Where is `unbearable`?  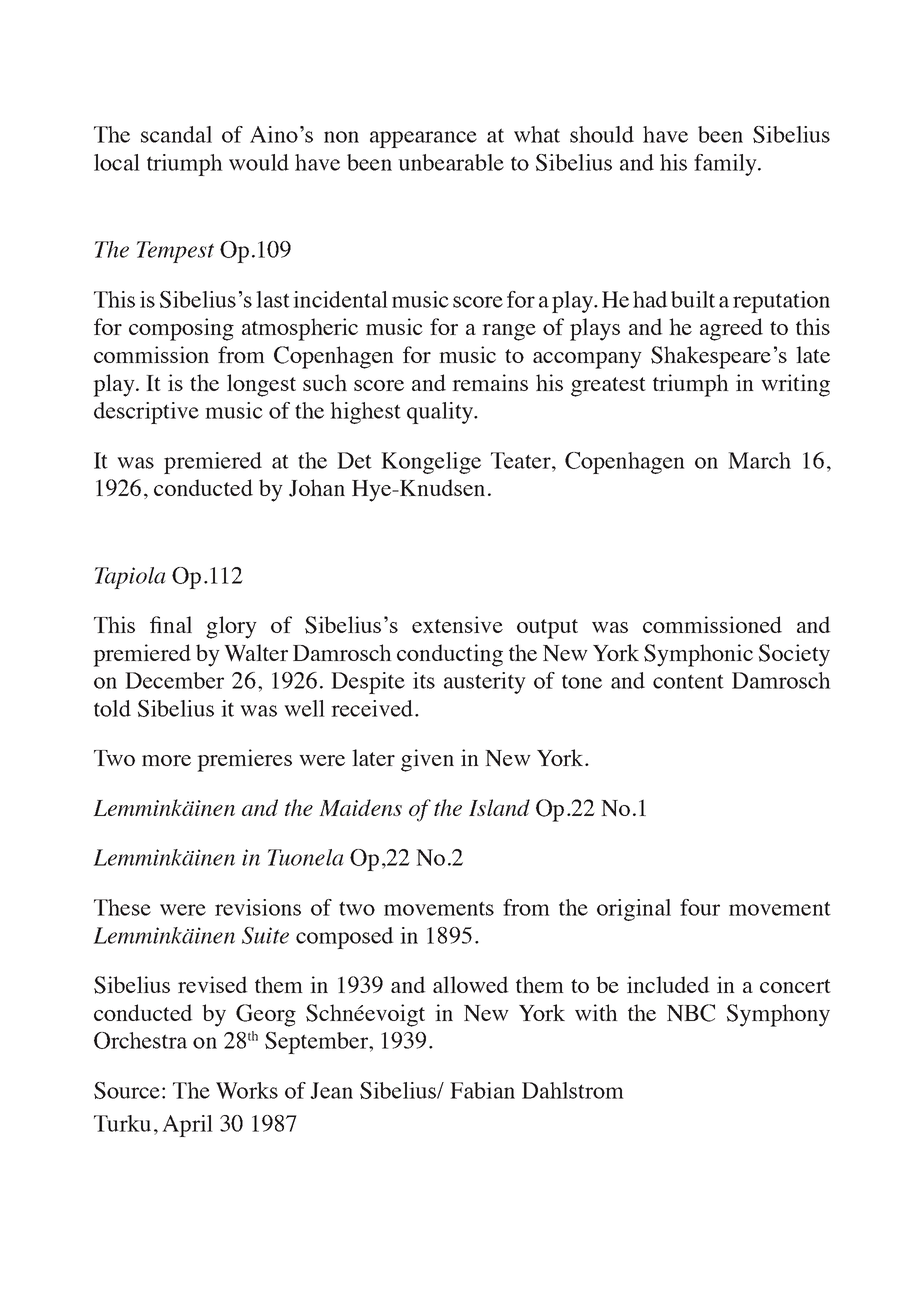
unbearable is located at coordinates (451, 162).
